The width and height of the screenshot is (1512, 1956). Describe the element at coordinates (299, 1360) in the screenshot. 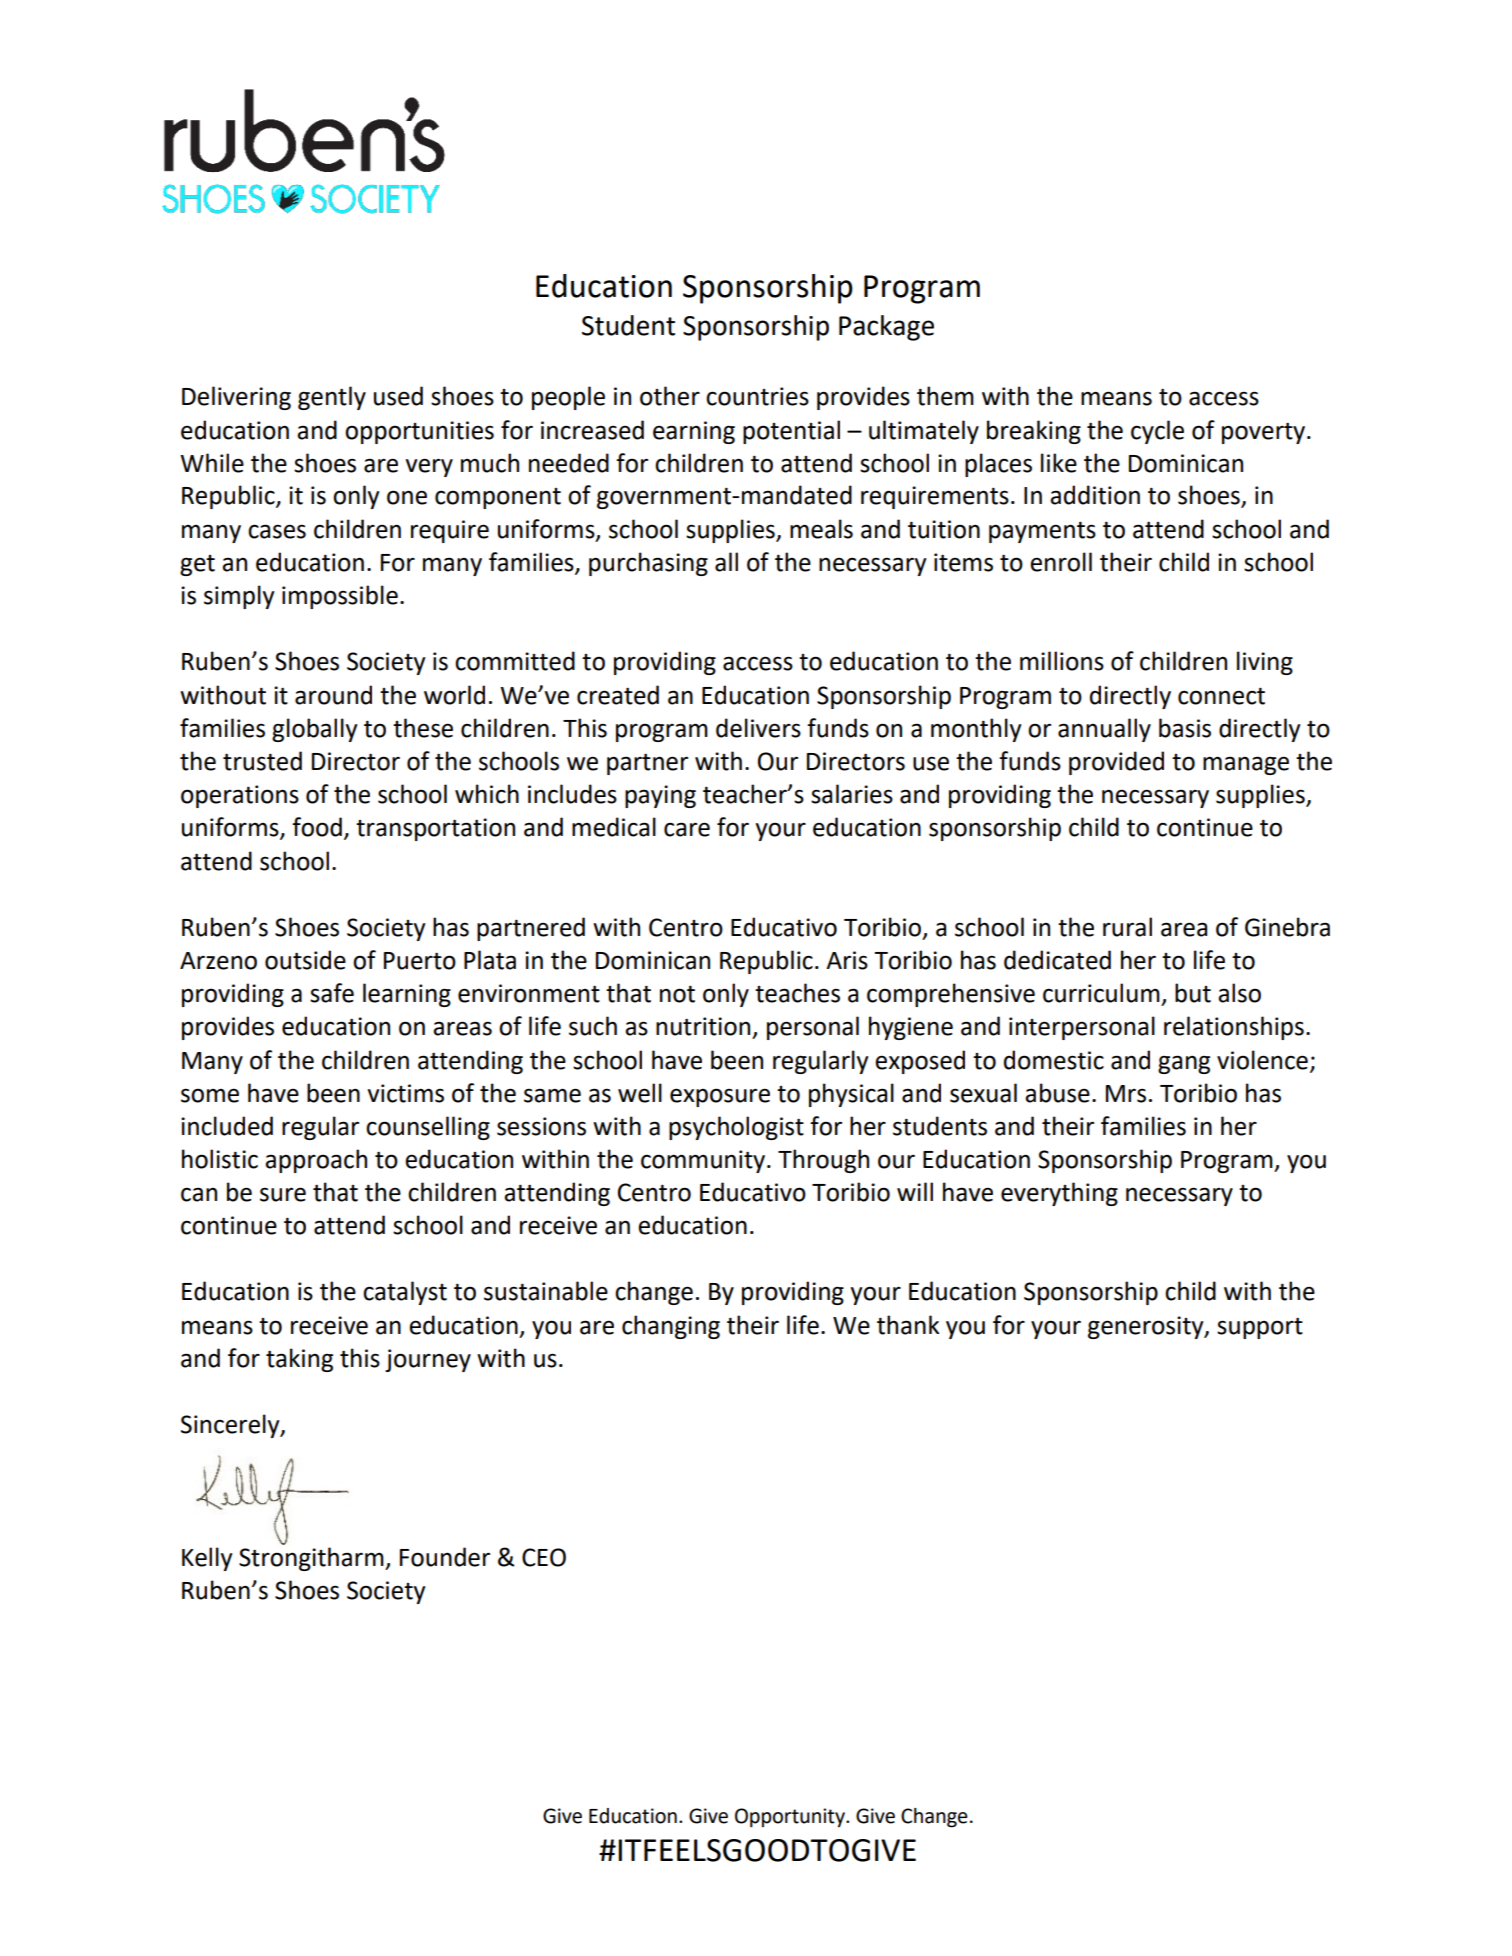

I see `taking` at that location.
